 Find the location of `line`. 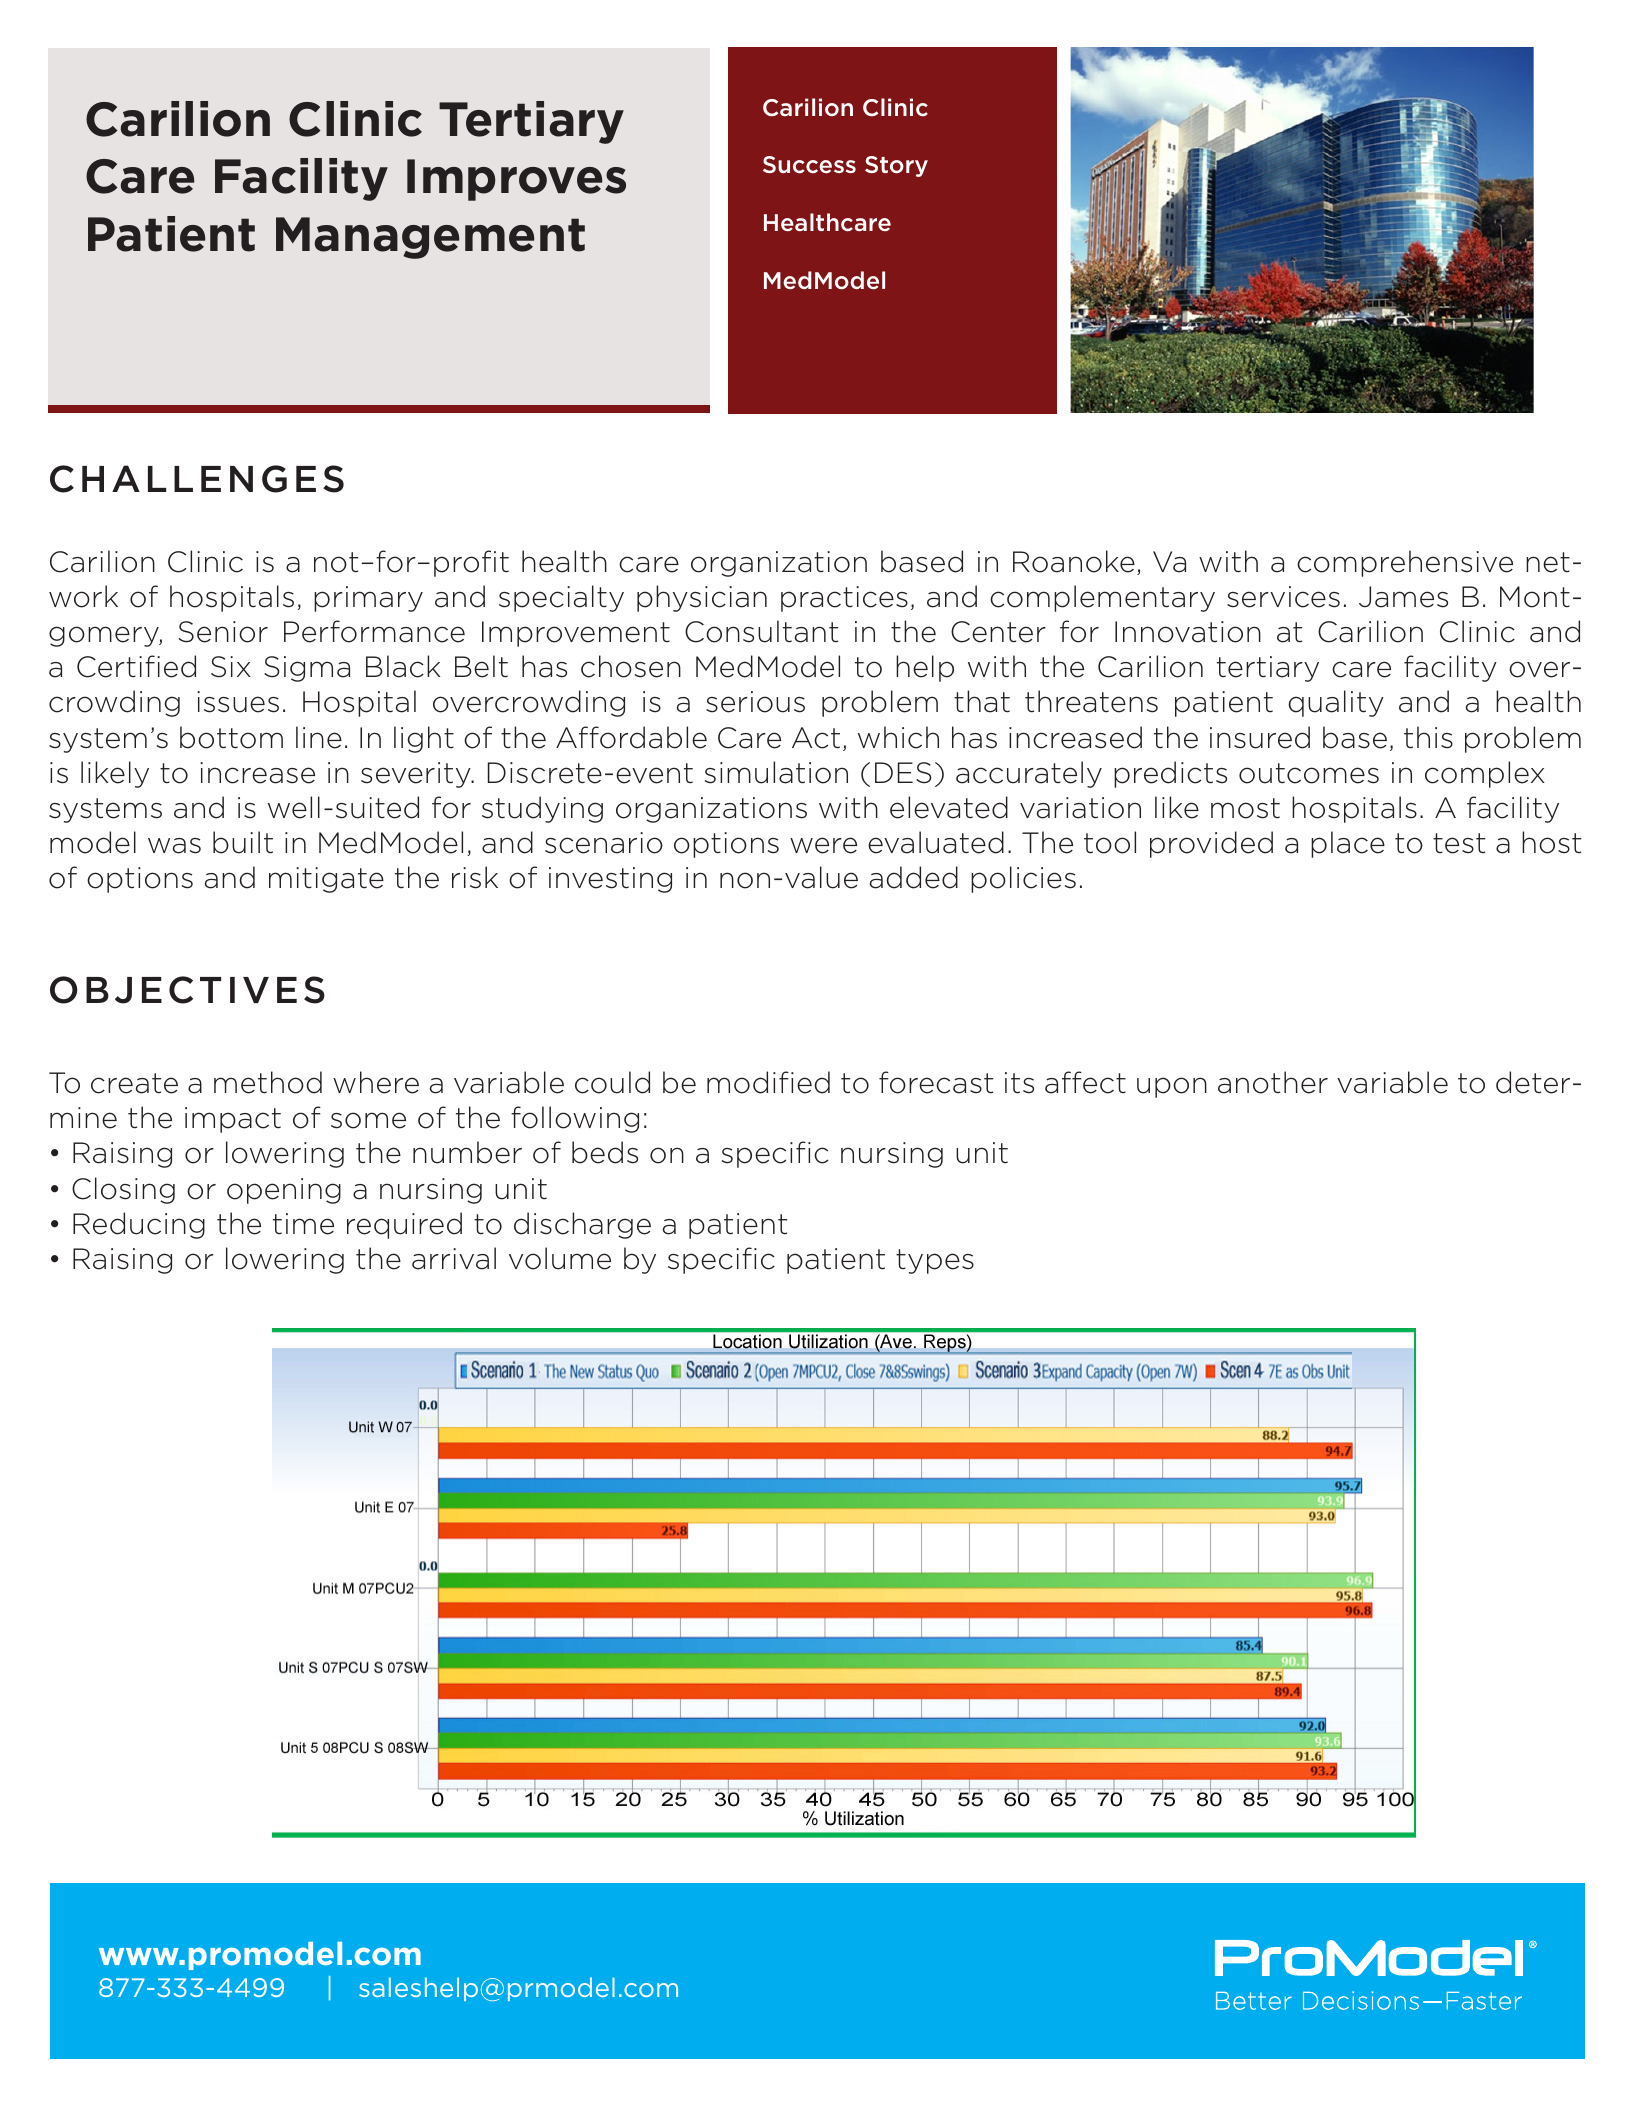

line is located at coordinates (319, 737).
